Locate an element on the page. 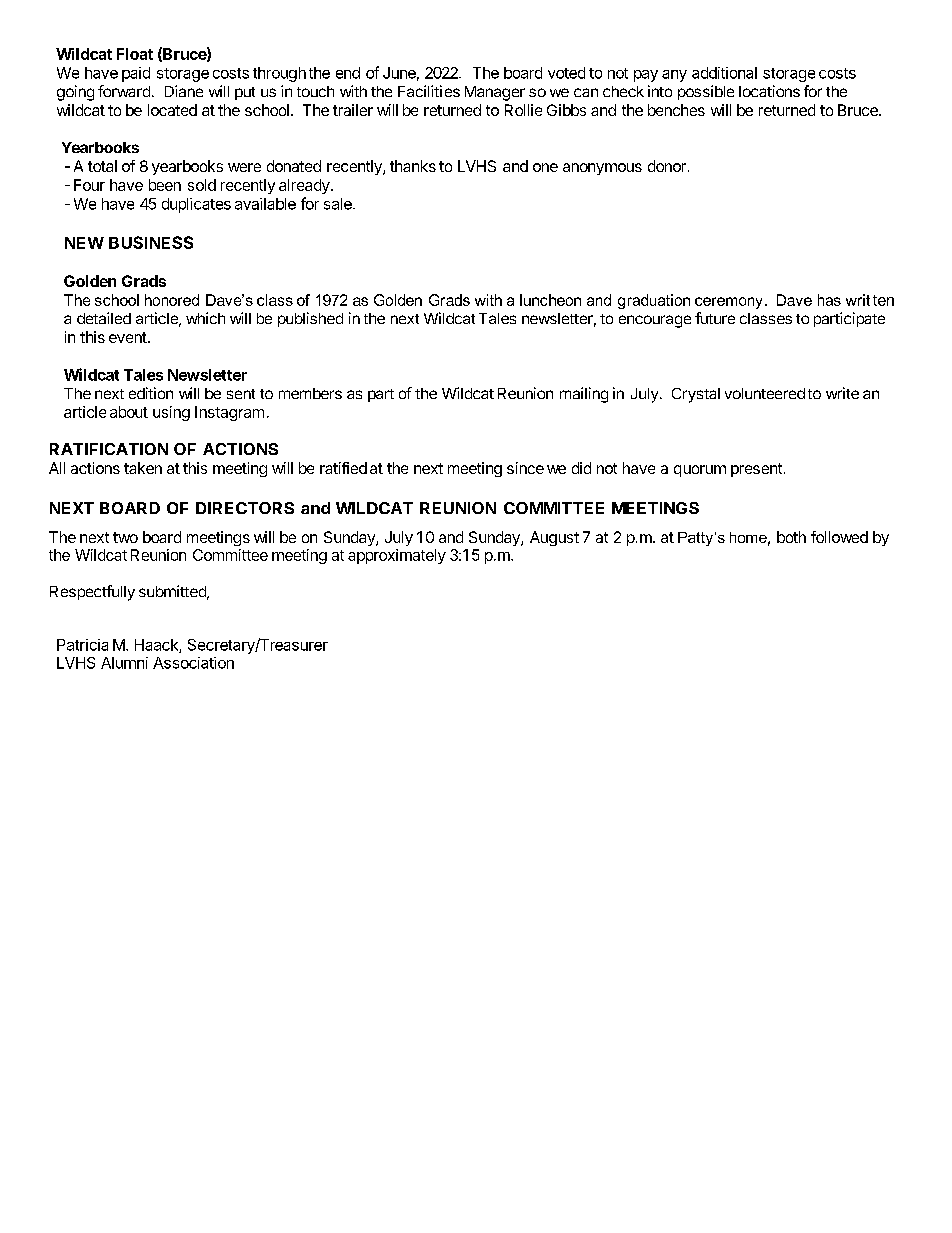 This document has height=1233, width=952. luncheon is located at coordinates (550, 300).
